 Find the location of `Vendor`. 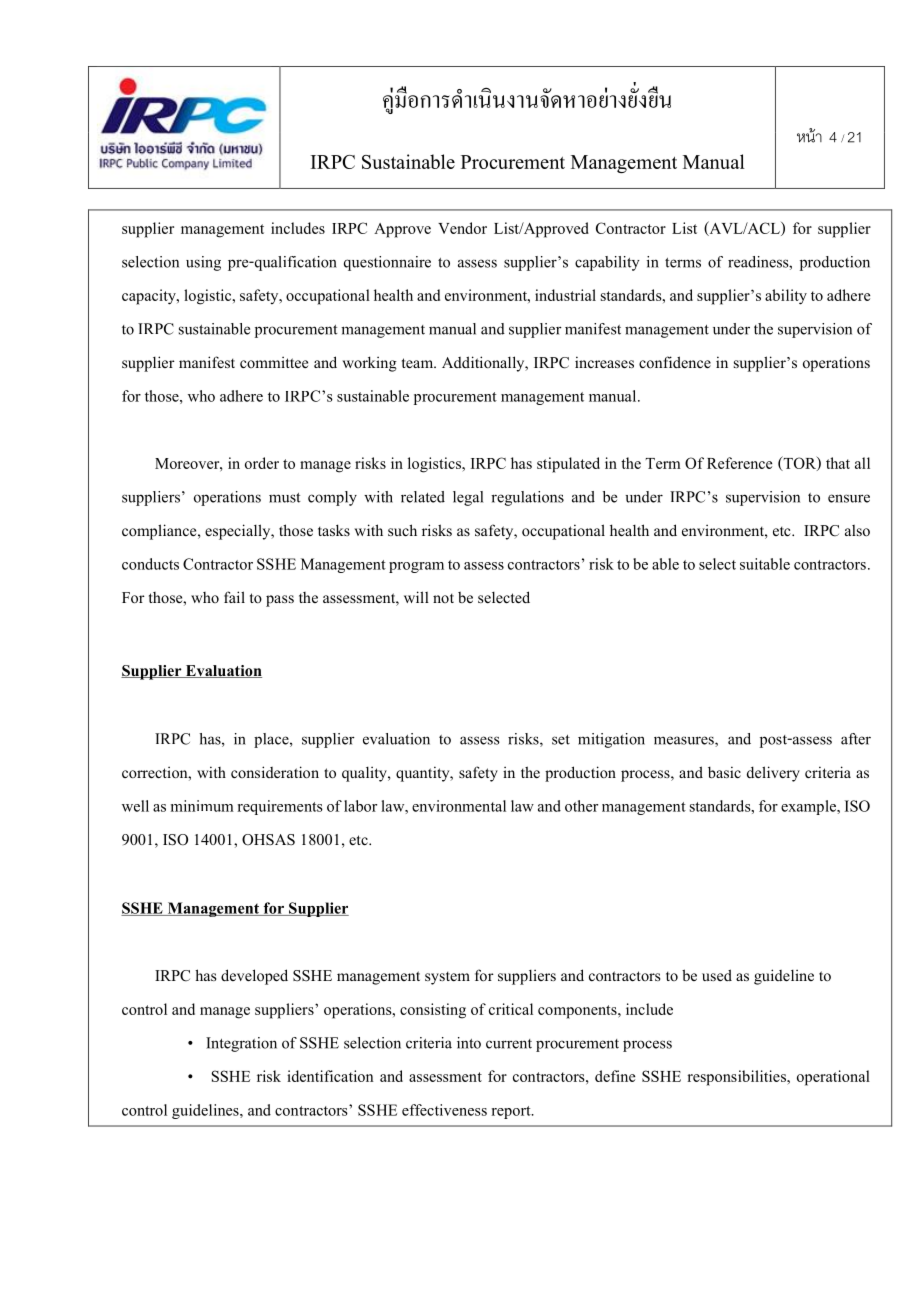

Vendor is located at coordinates (462, 228).
